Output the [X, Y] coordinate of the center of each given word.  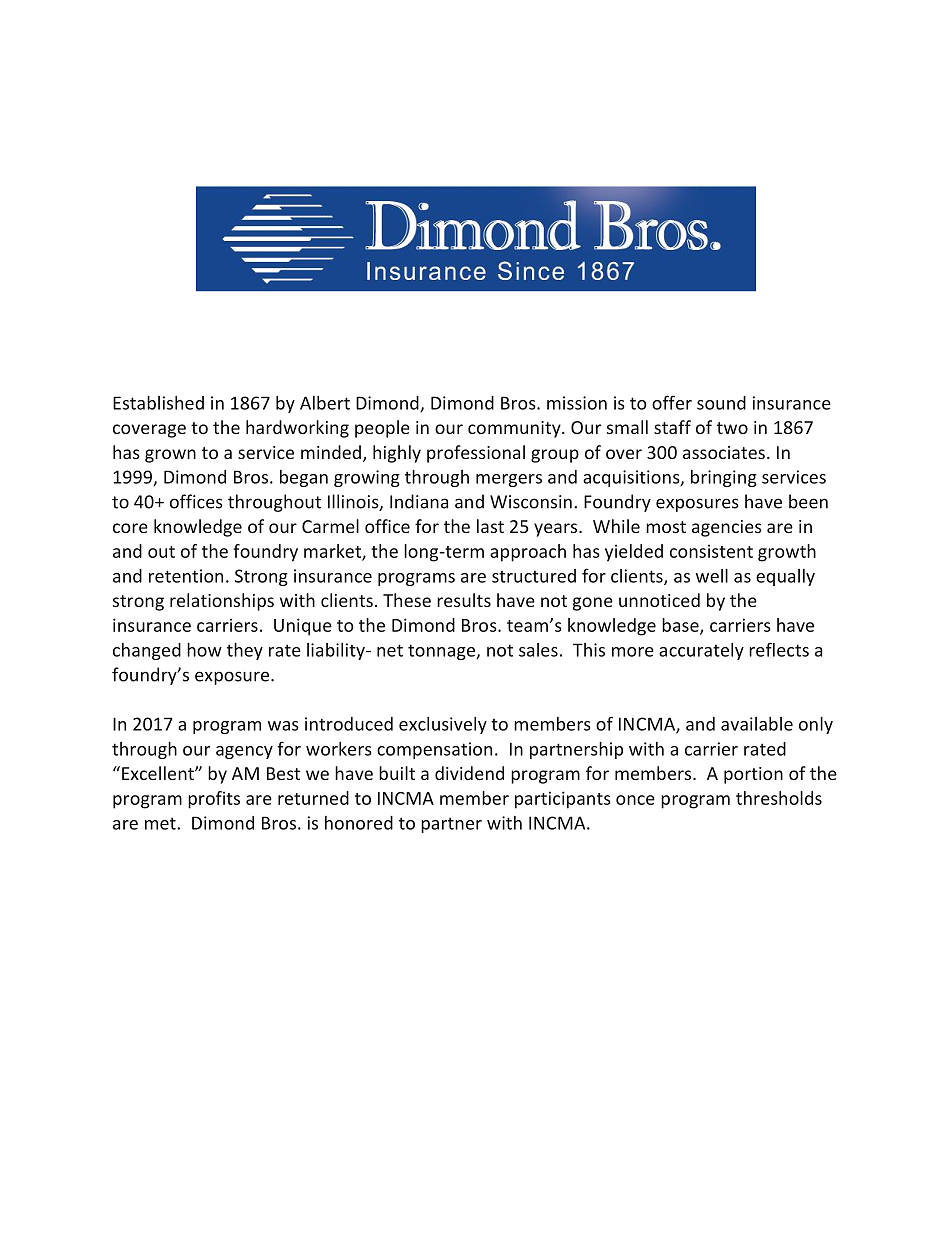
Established [158, 403]
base [681, 626]
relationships [222, 602]
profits [214, 800]
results [464, 600]
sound [721, 403]
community [515, 429]
